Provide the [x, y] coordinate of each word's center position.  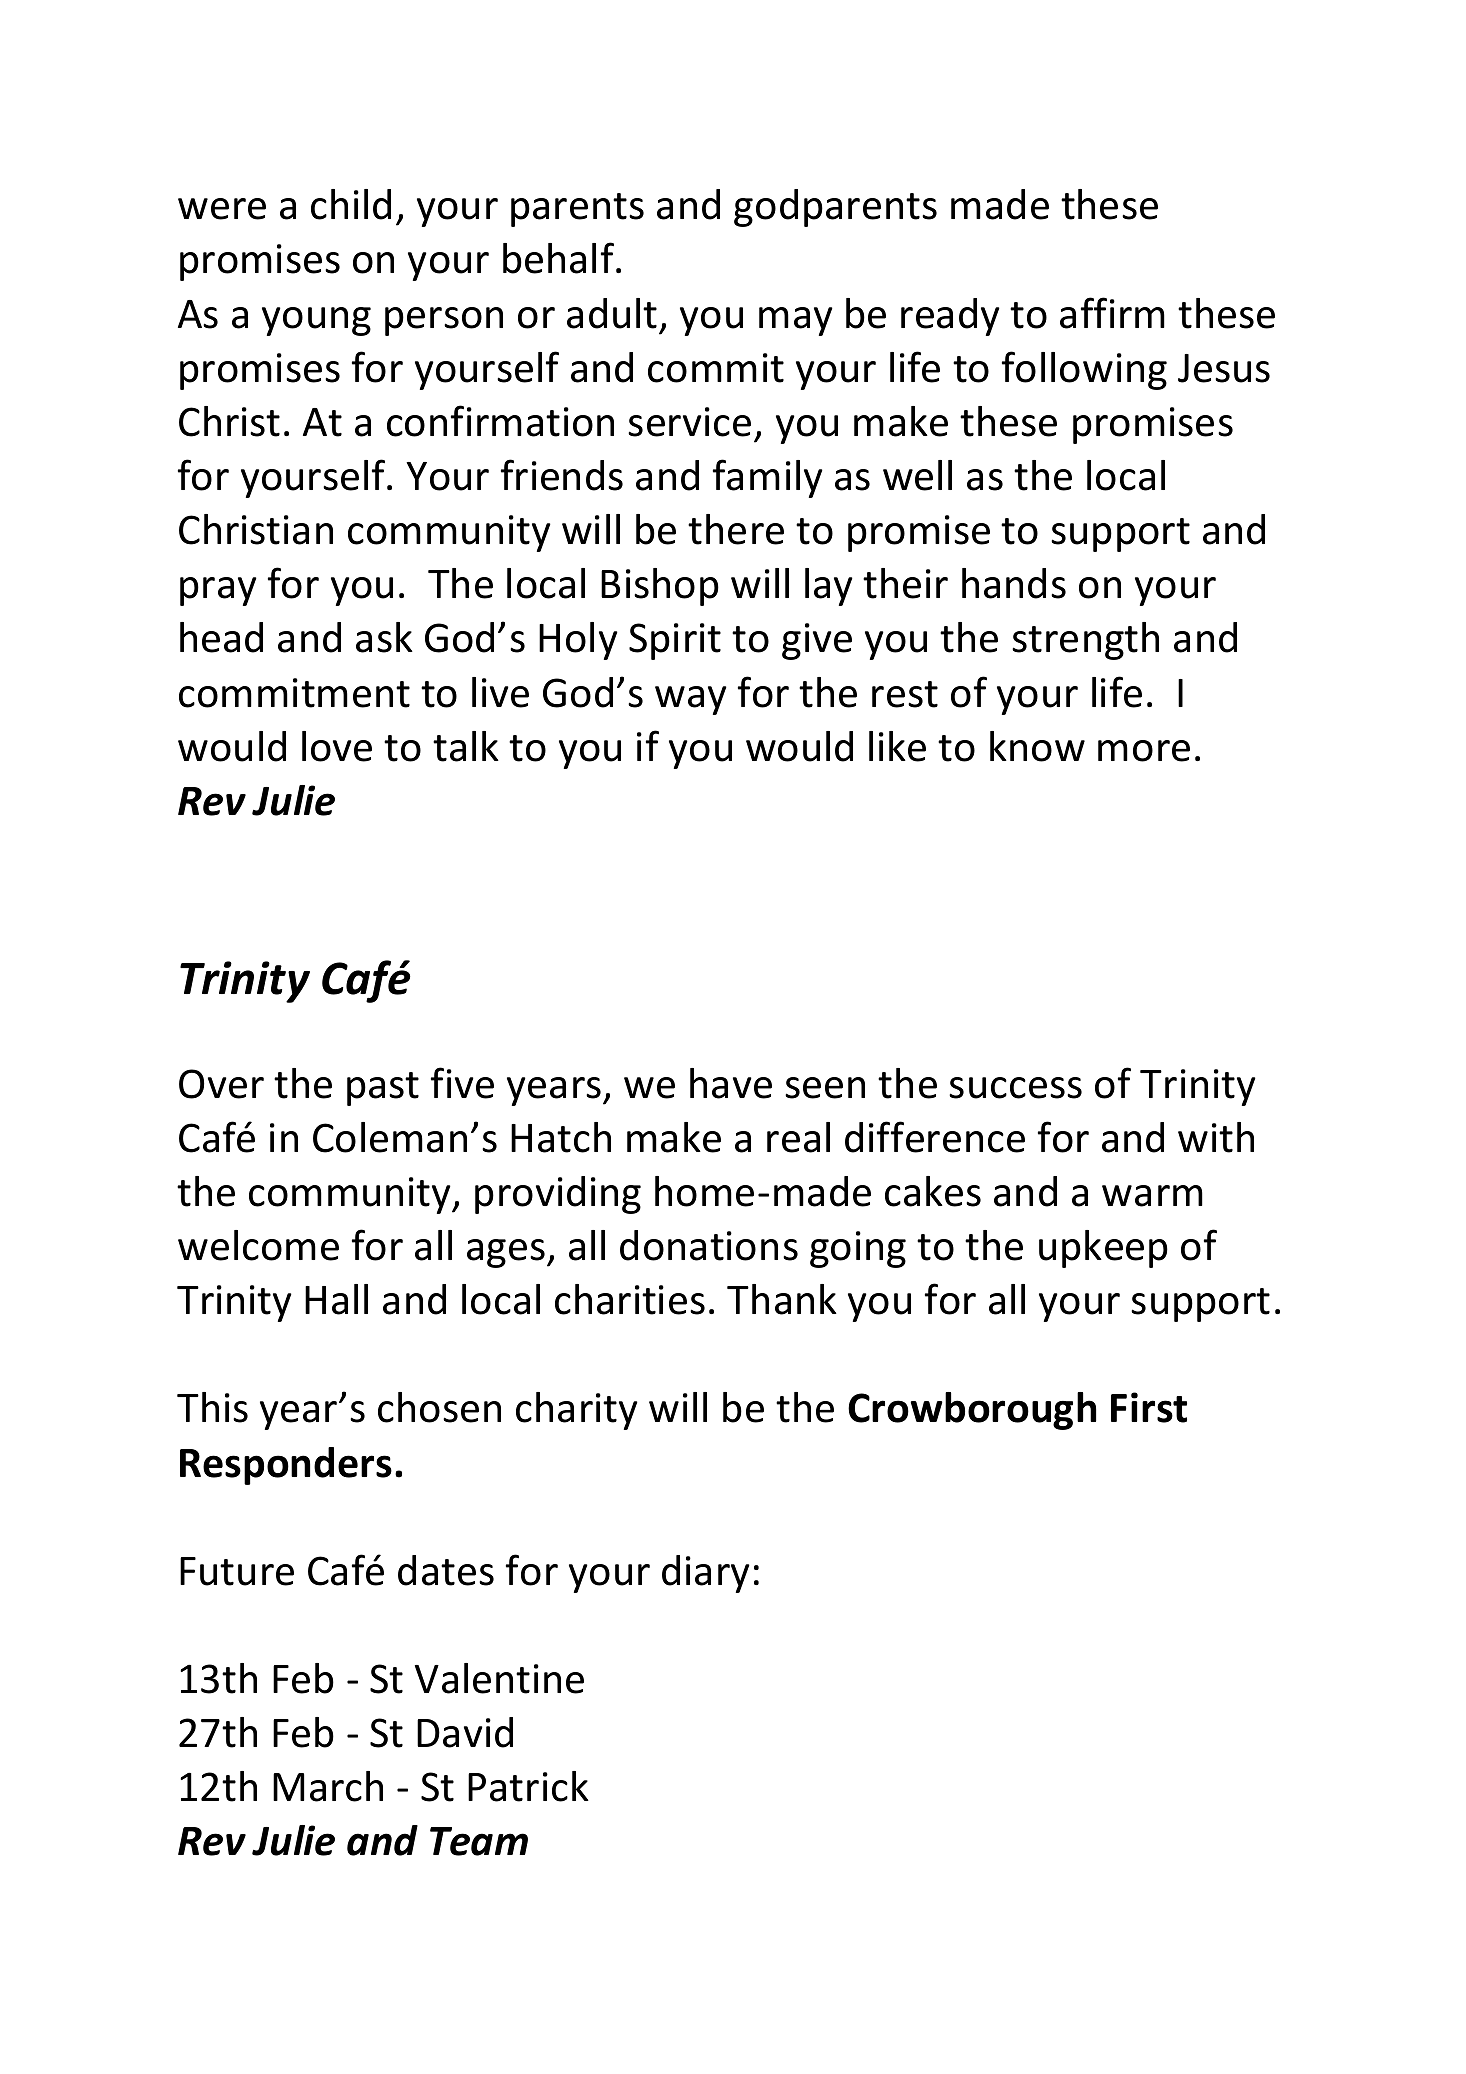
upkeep [1103, 1249]
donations [709, 1245]
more [1144, 751]
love [337, 746]
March [328, 1786]
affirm [1112, 313]
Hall [336, 1299]
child [351, 204]
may [796, 321]
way [691, 700]
